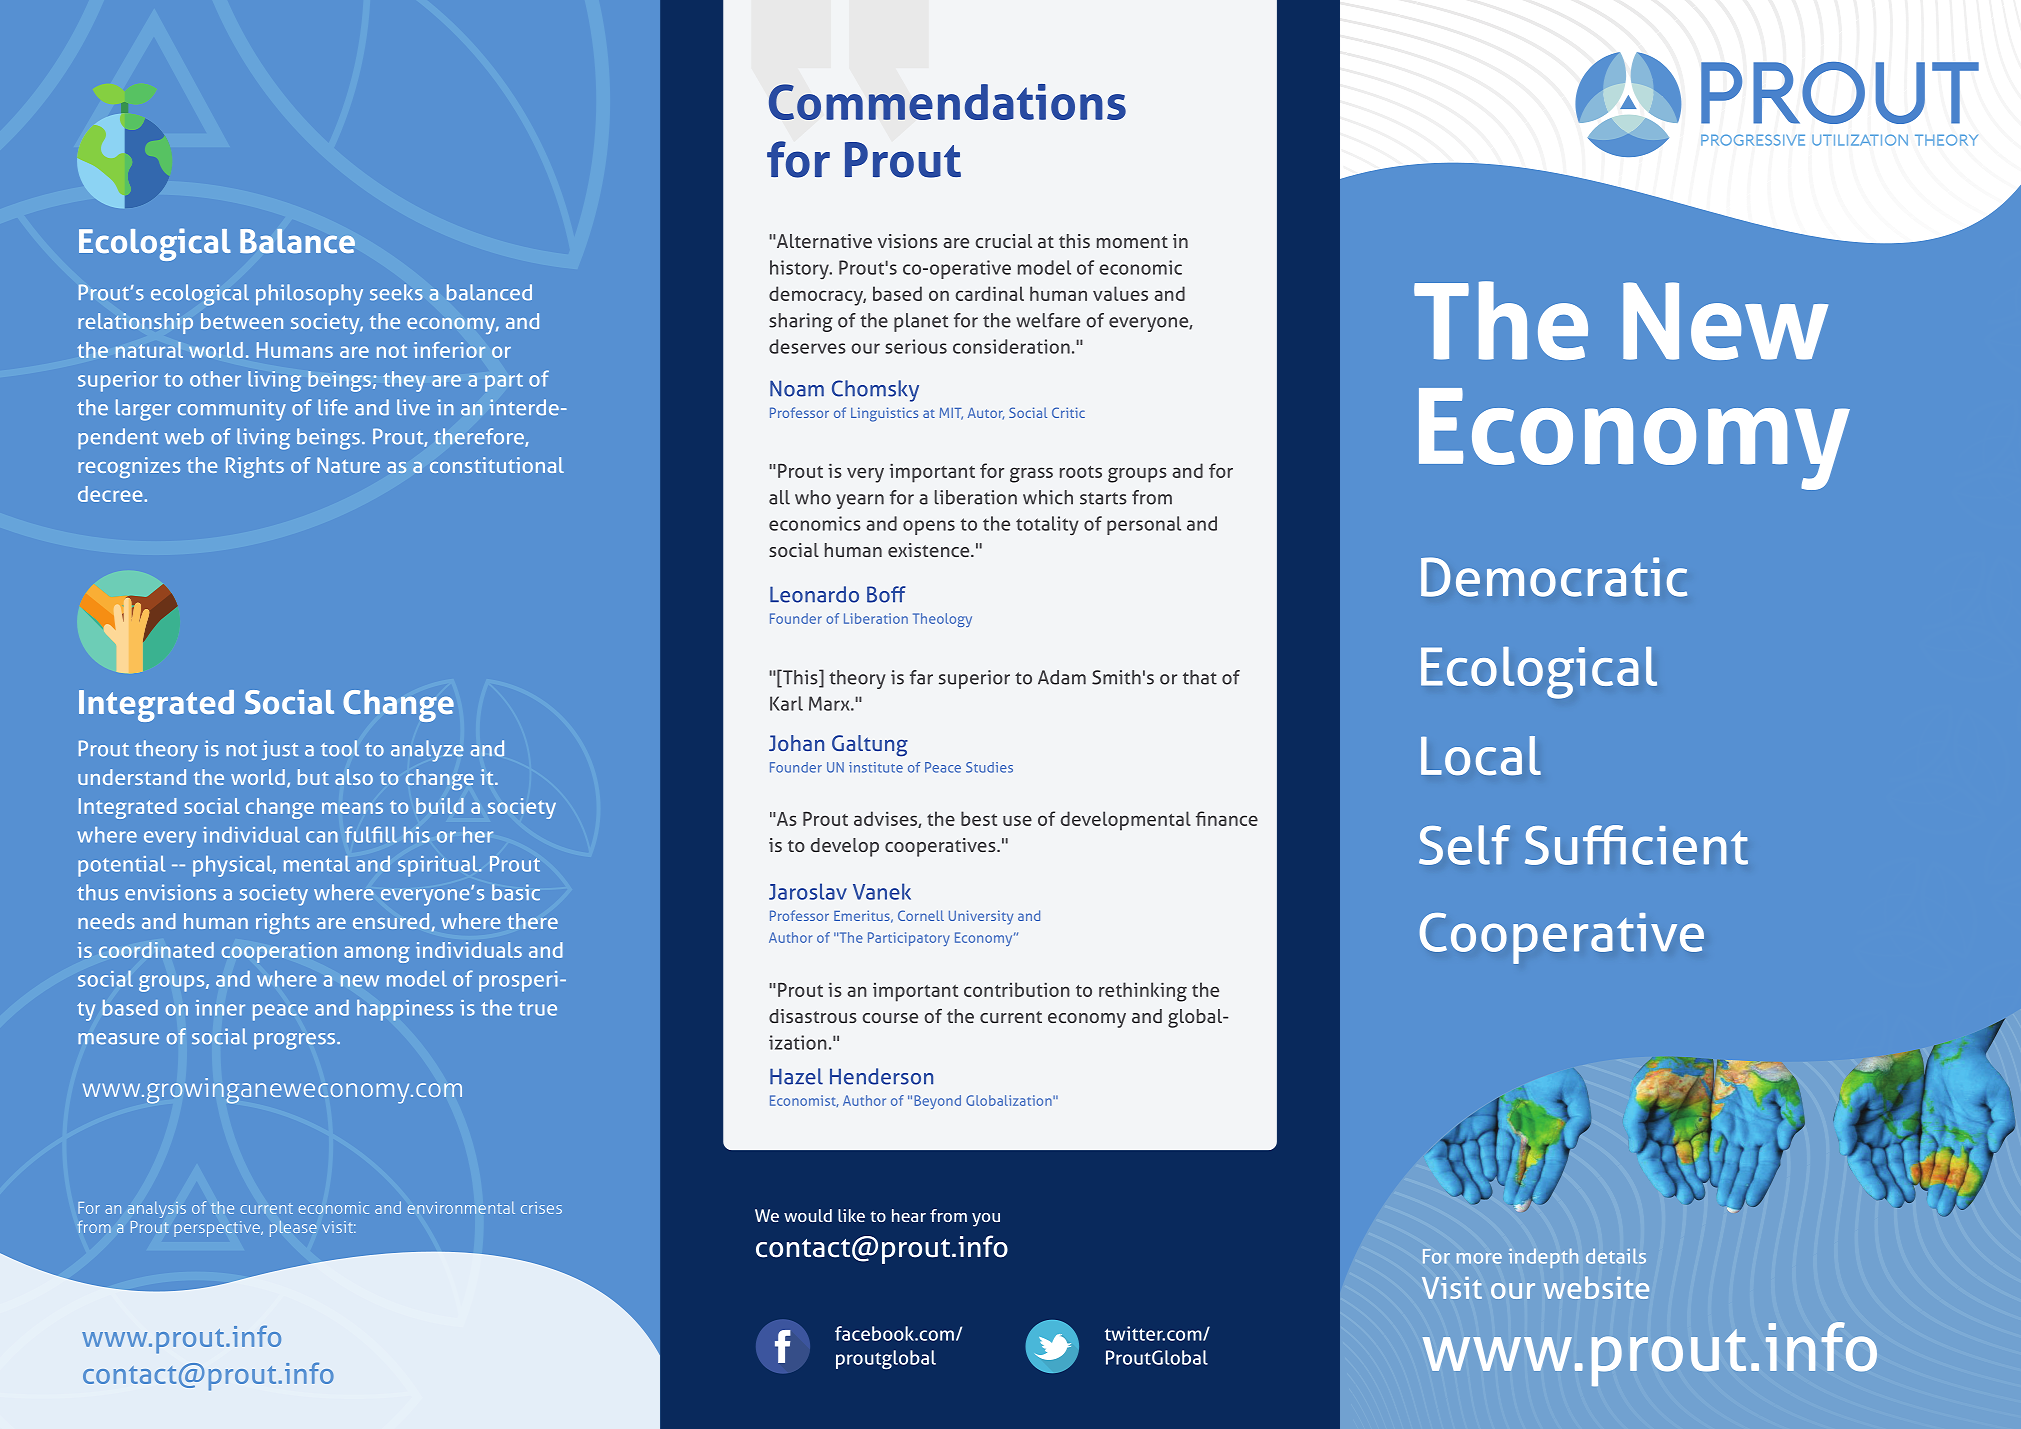 The width and height of the image is (2021, 1429). I want to click on Local, so click(1481, 755).
